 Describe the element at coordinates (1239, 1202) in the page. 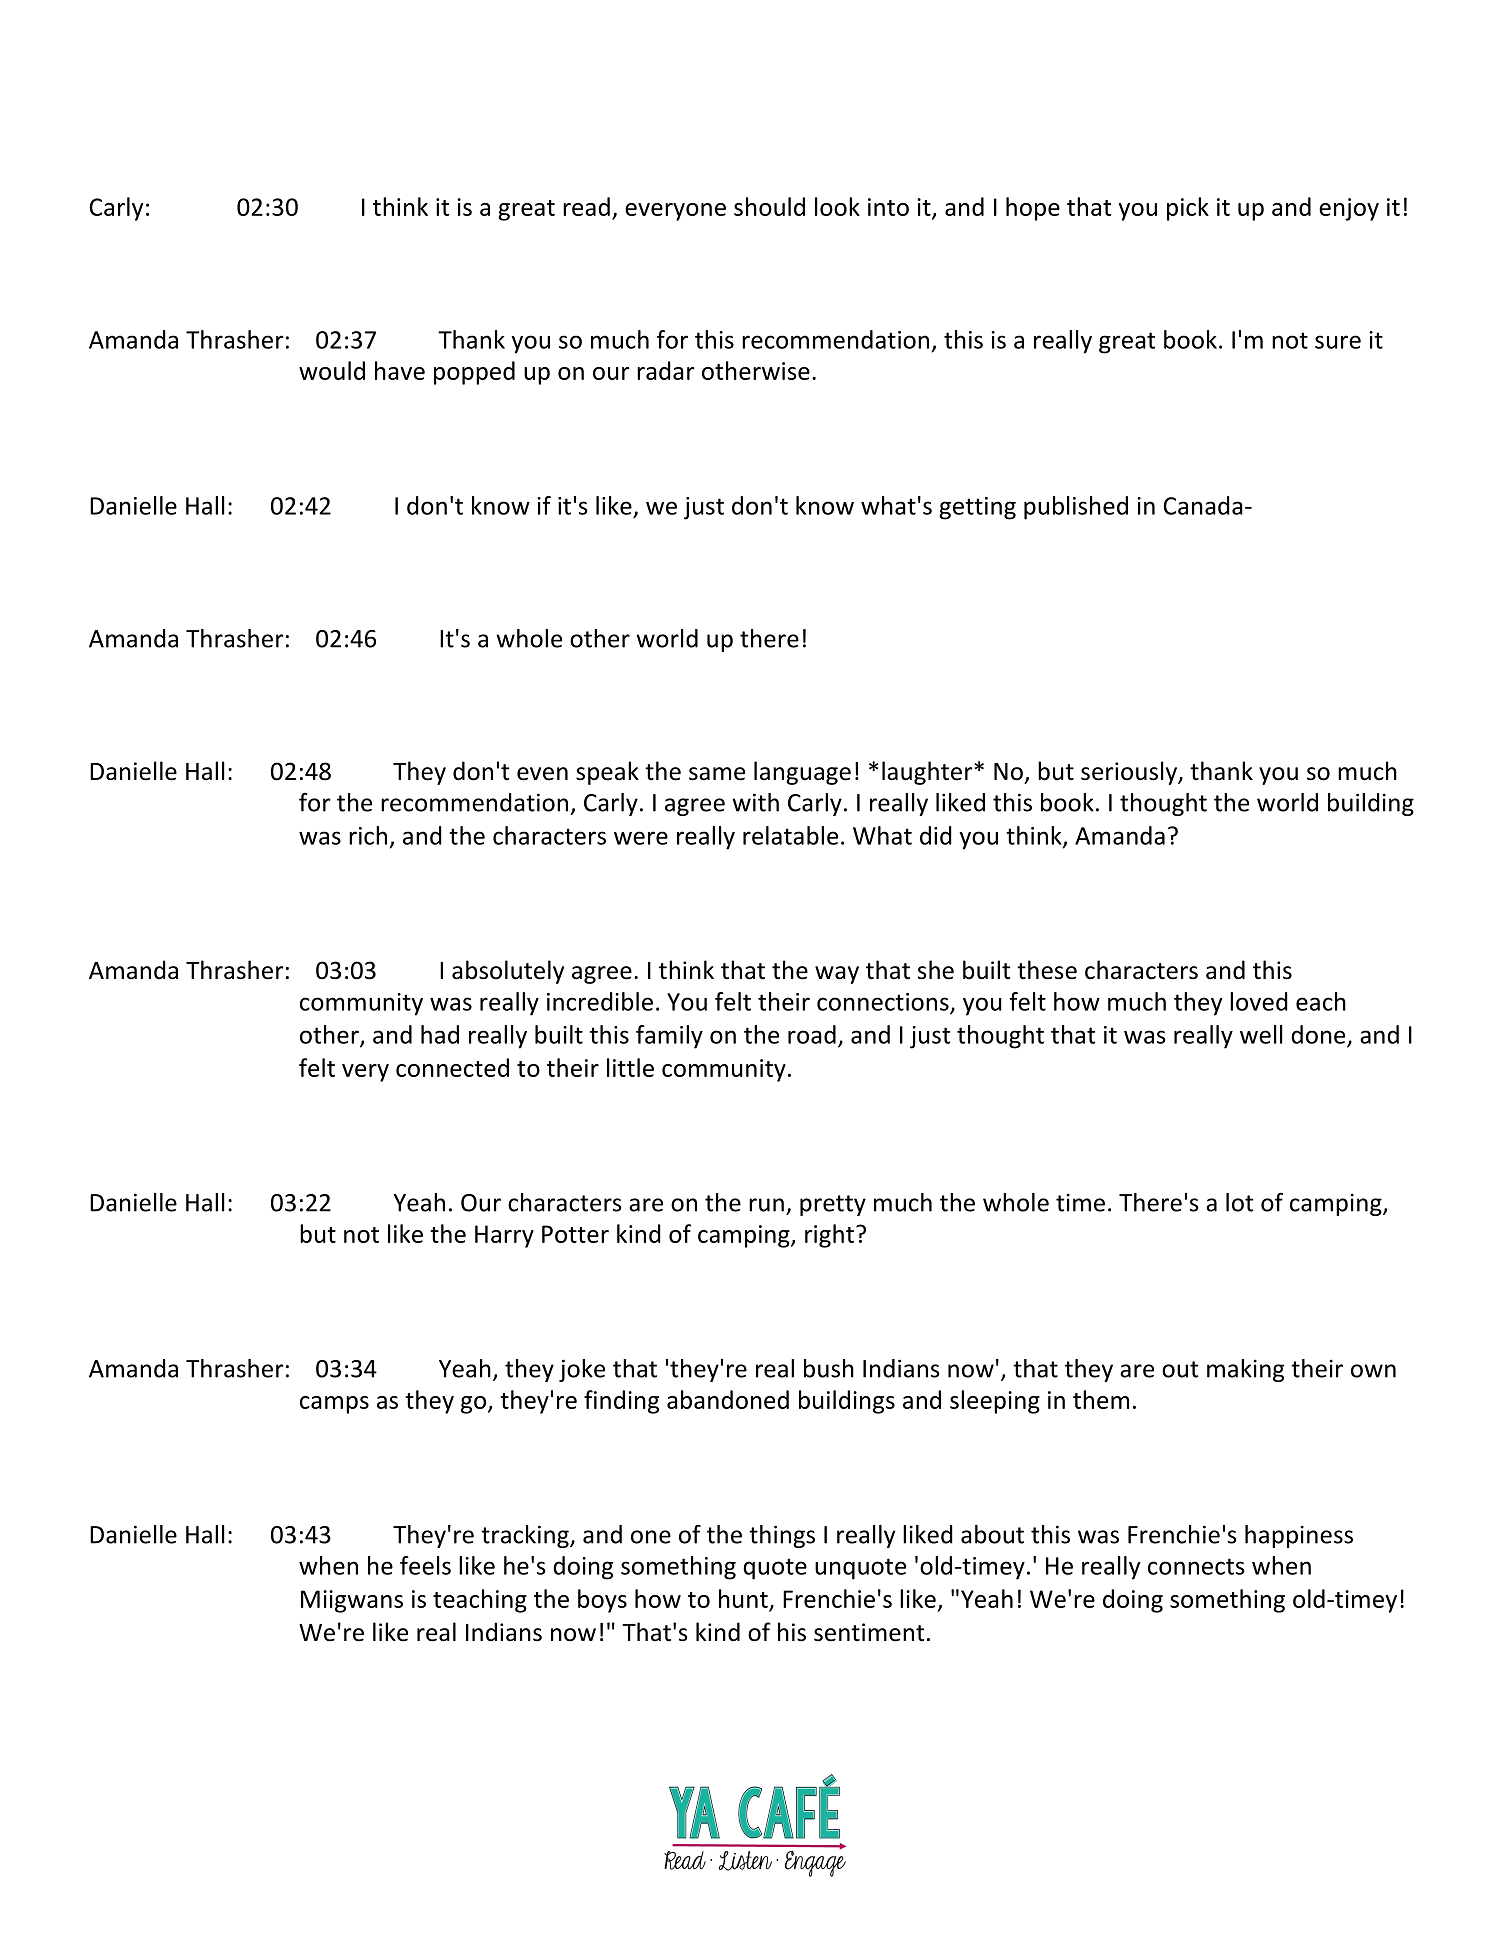

I see `lot` at that location.
